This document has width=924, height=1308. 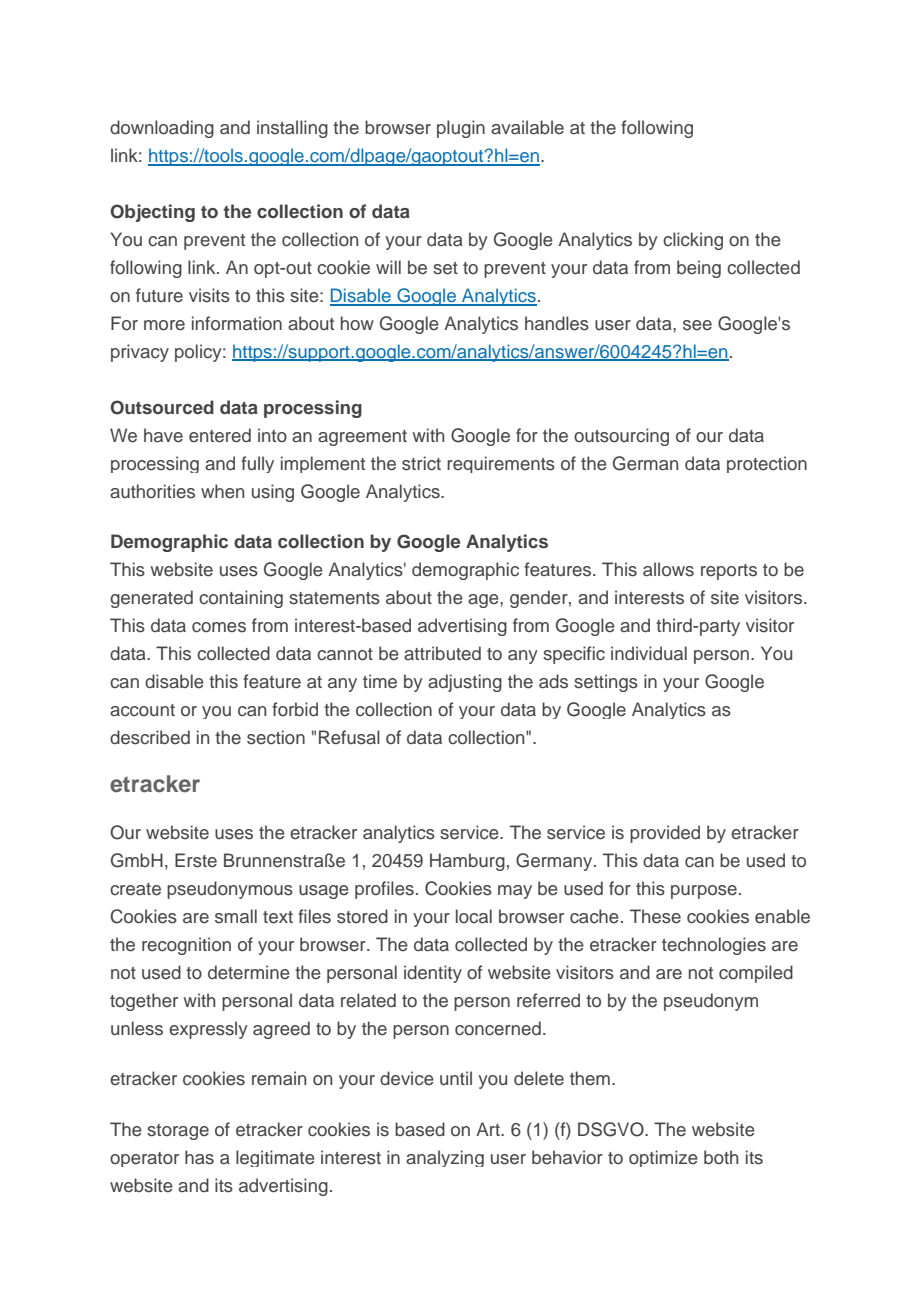 What do you see at coordinates (461, 129) in the document?
I see `plugin` at bounding box center [461, 129].
